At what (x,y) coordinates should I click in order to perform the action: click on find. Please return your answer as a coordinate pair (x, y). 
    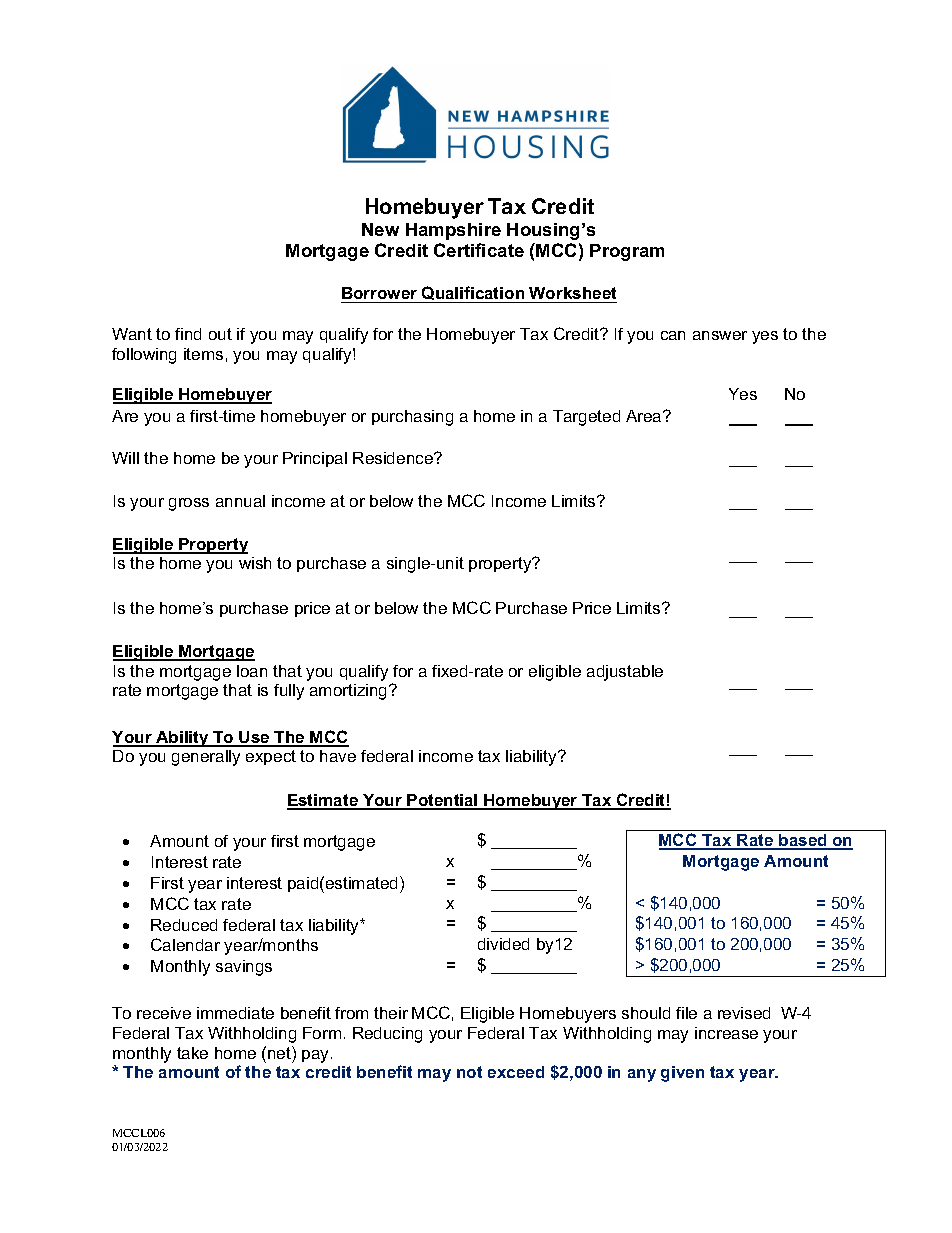
    Looking at the image, I should click on (188, 334).
